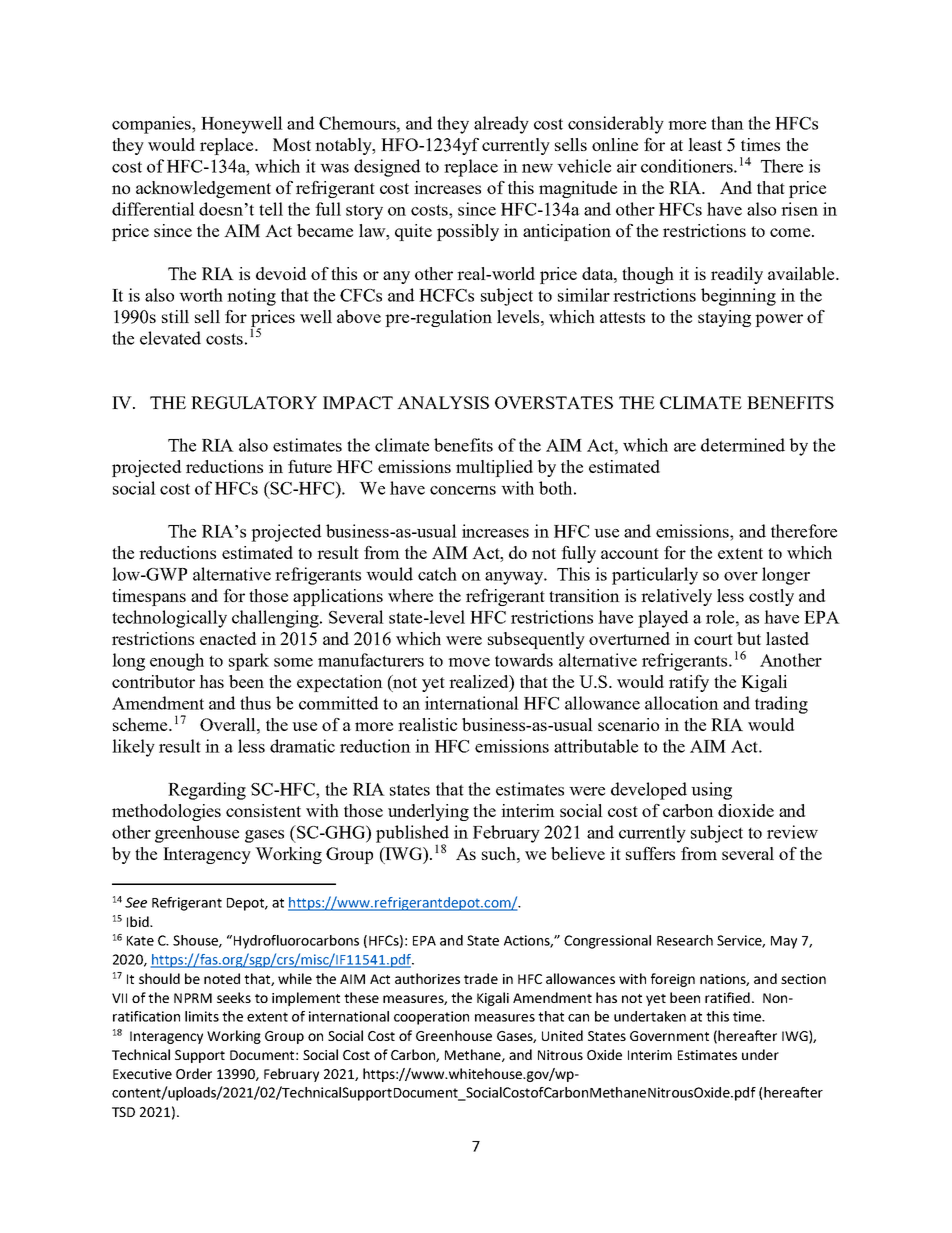  Describe the element at coordinates (412, 835) in the screenshot. I see `published` at that location.
